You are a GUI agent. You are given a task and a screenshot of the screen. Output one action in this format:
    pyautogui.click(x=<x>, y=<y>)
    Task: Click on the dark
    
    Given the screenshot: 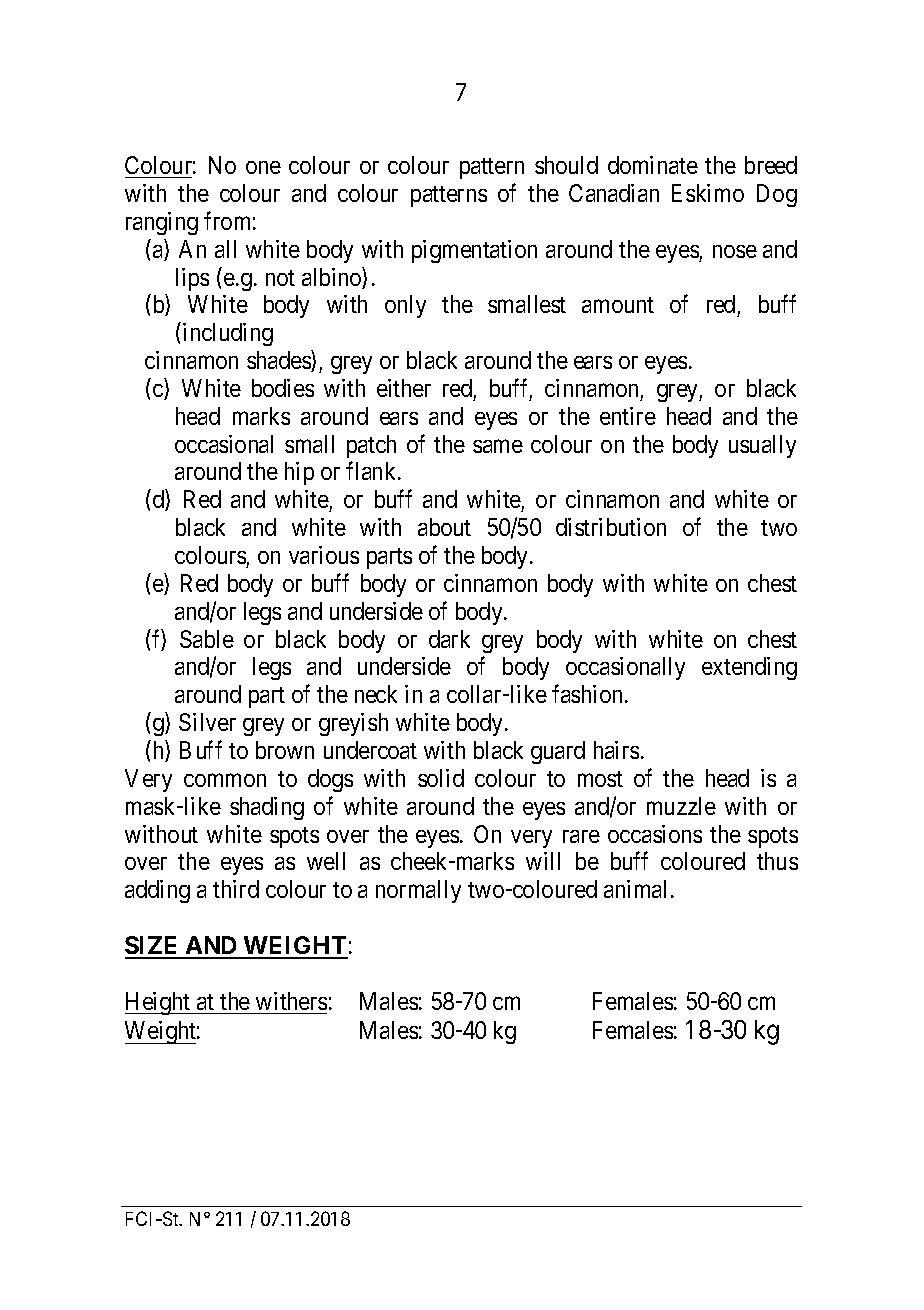 What is the action you would take?
    pyautogui.click(x=449, y=639)
